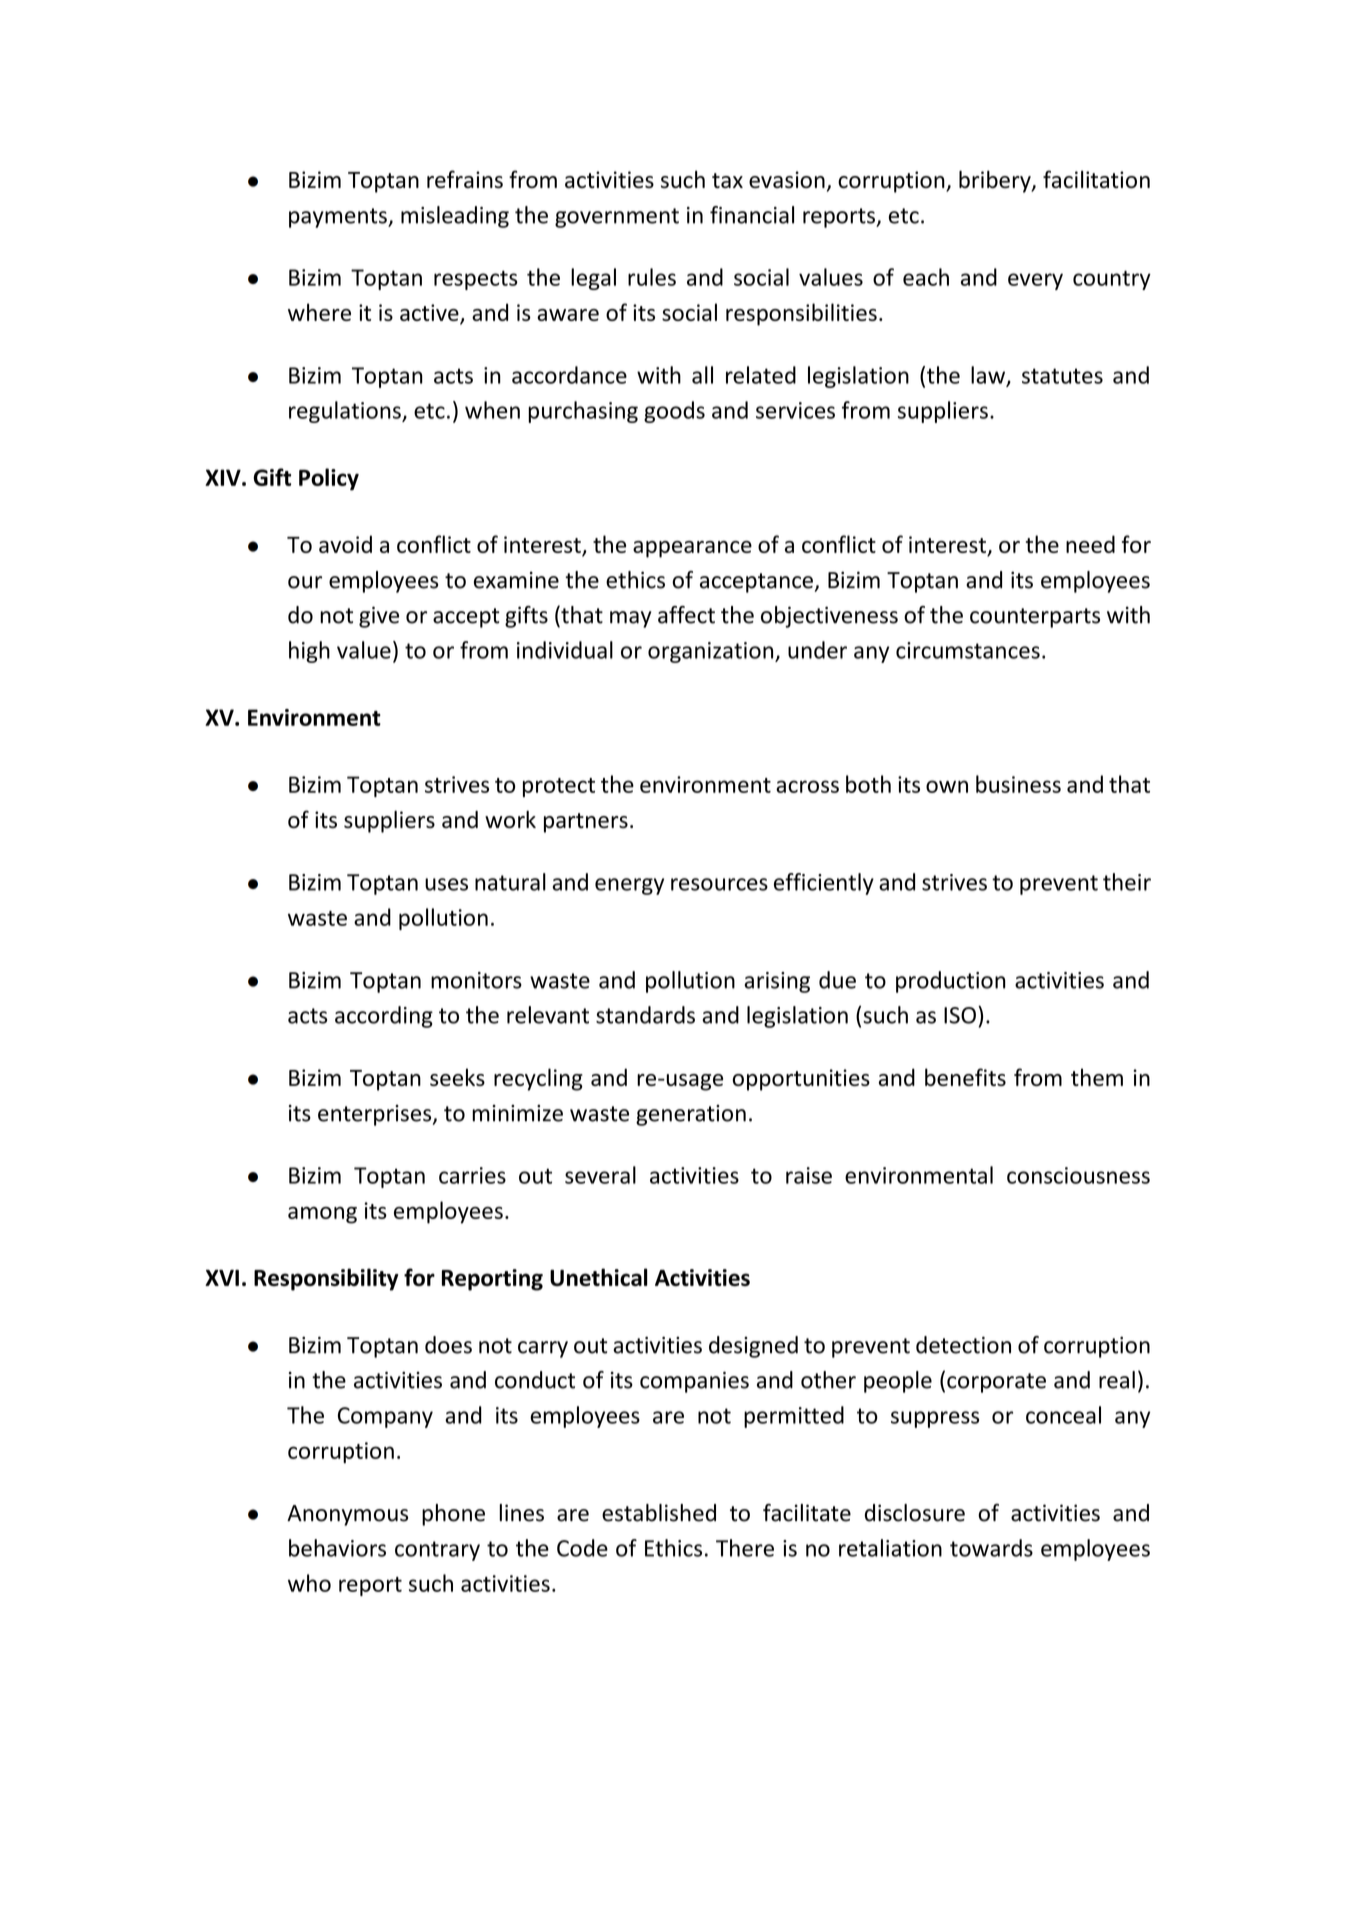  Describe the element at coordinates (996, 181) in the document. I see `bribery` at that location.
